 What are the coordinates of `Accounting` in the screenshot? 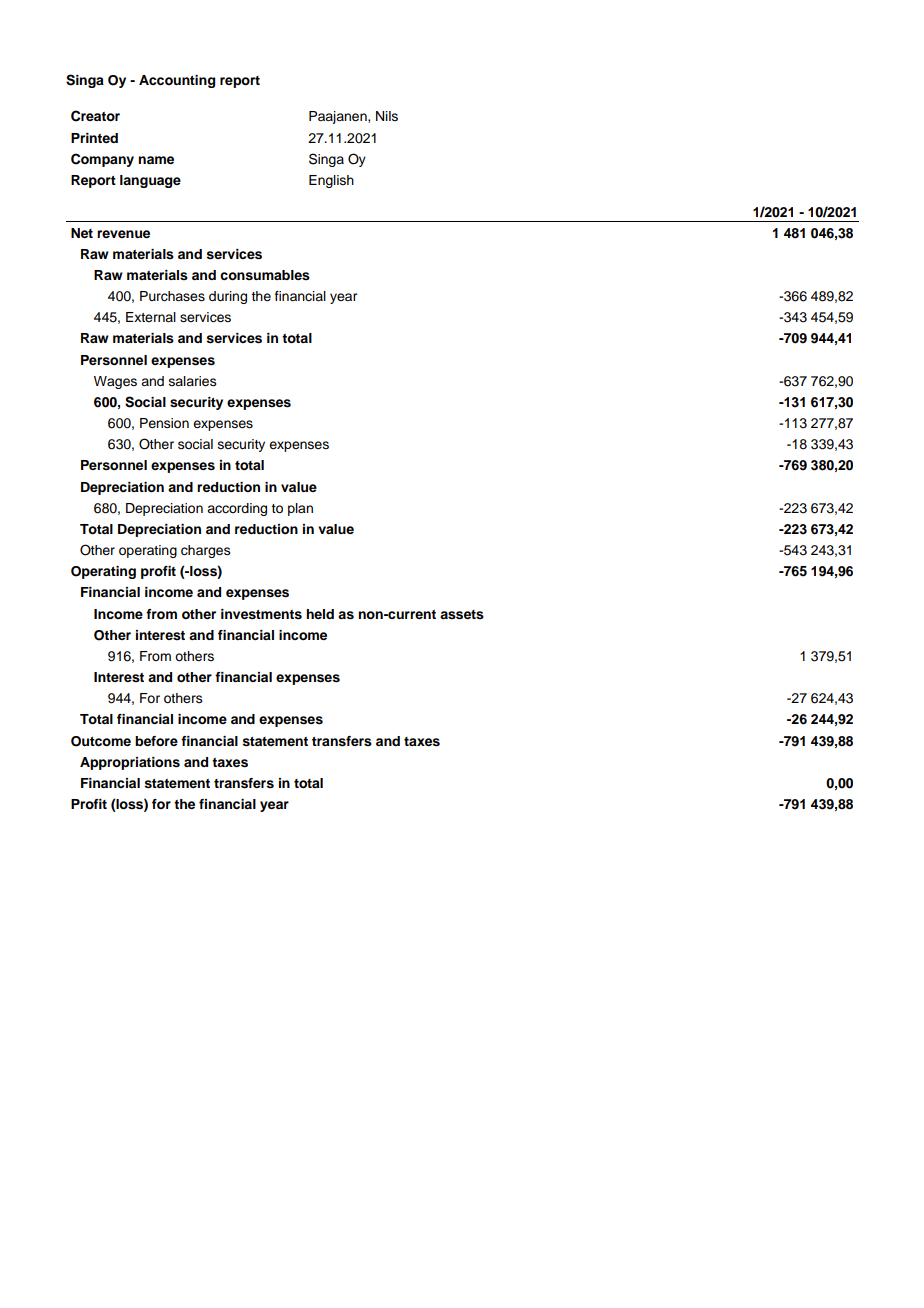 It's located at (177, 81).
